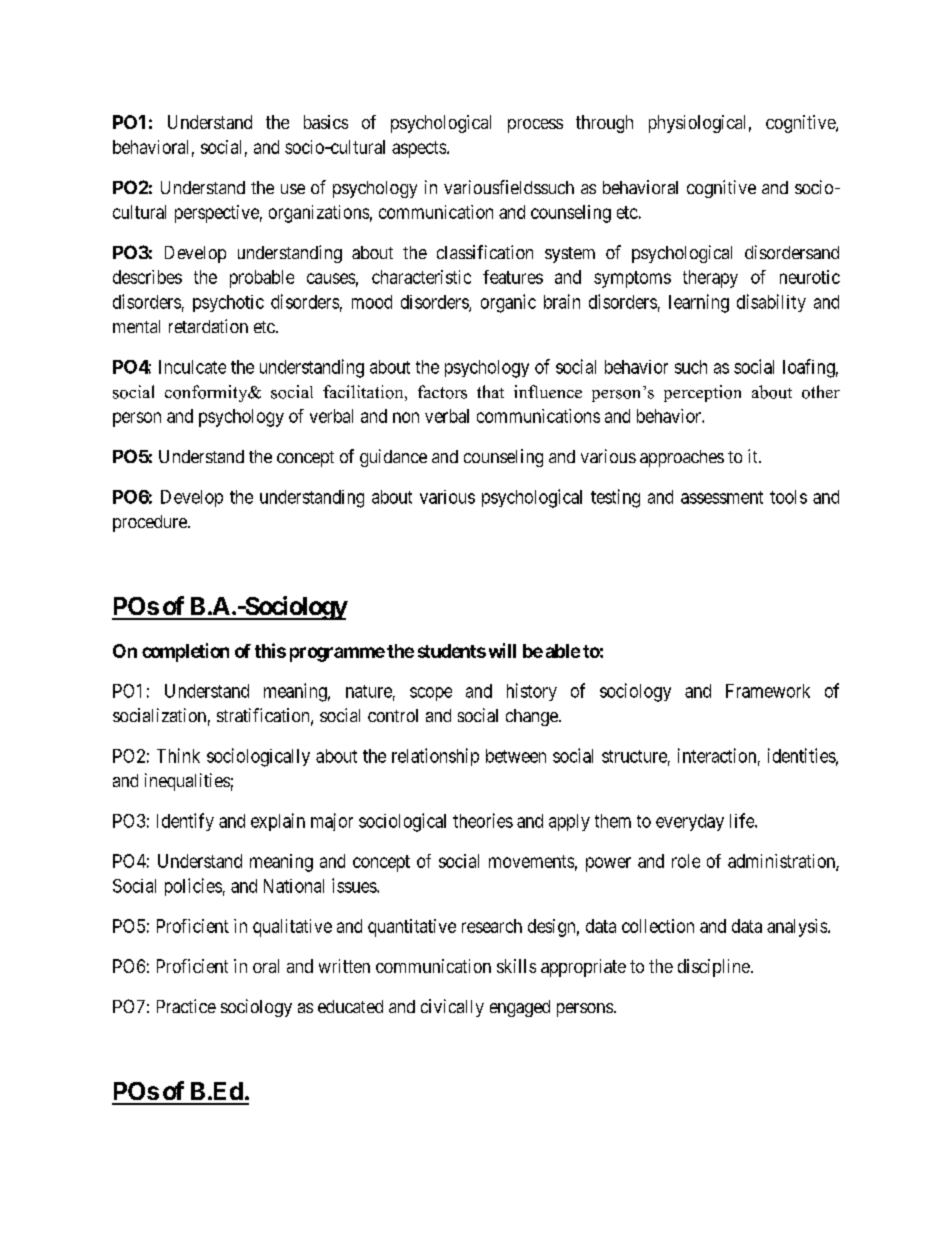 Image resolution: width=952 pixels, height=1233 pixels. I want to click on basics, so click(326, 122).
